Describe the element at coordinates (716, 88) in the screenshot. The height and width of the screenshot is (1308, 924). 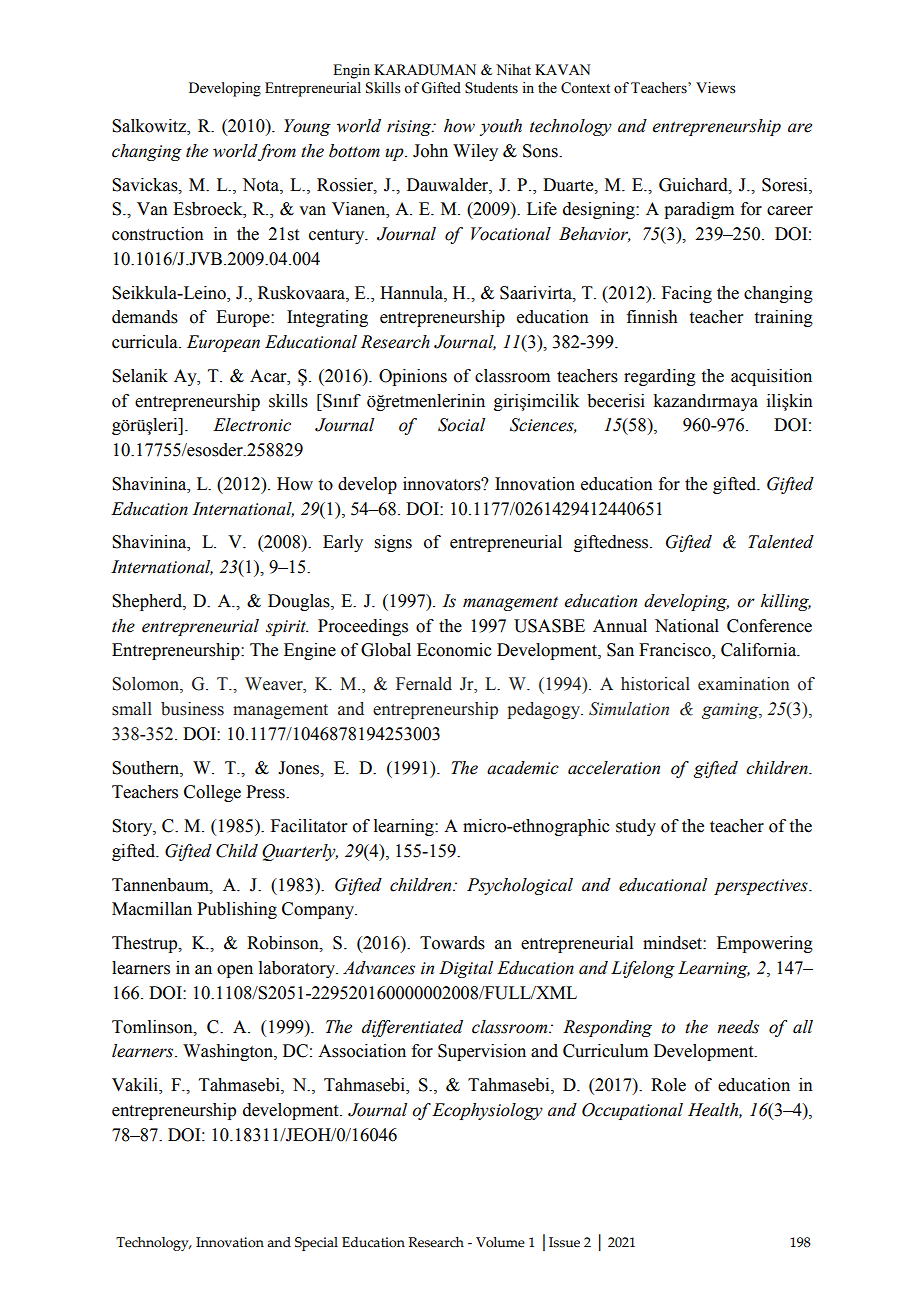
I see `Views` at that location.
